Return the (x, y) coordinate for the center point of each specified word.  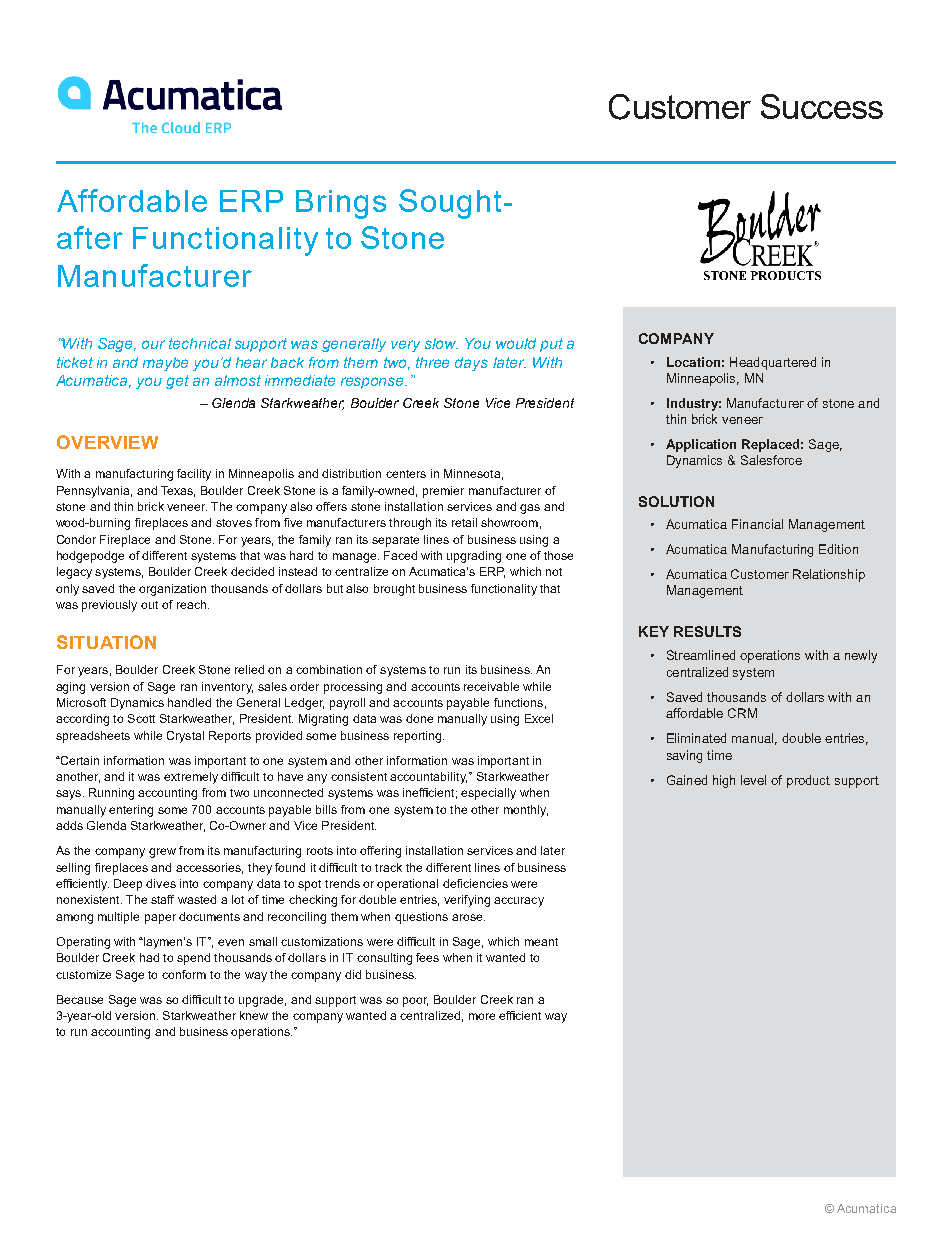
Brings (341, 204)
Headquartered (773, 363)
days (471, 364)
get (177, 382)
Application (701, 445)
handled (189, 702)
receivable (491, 686)
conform (184, 974)
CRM (742, 713)
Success (822, 106)
